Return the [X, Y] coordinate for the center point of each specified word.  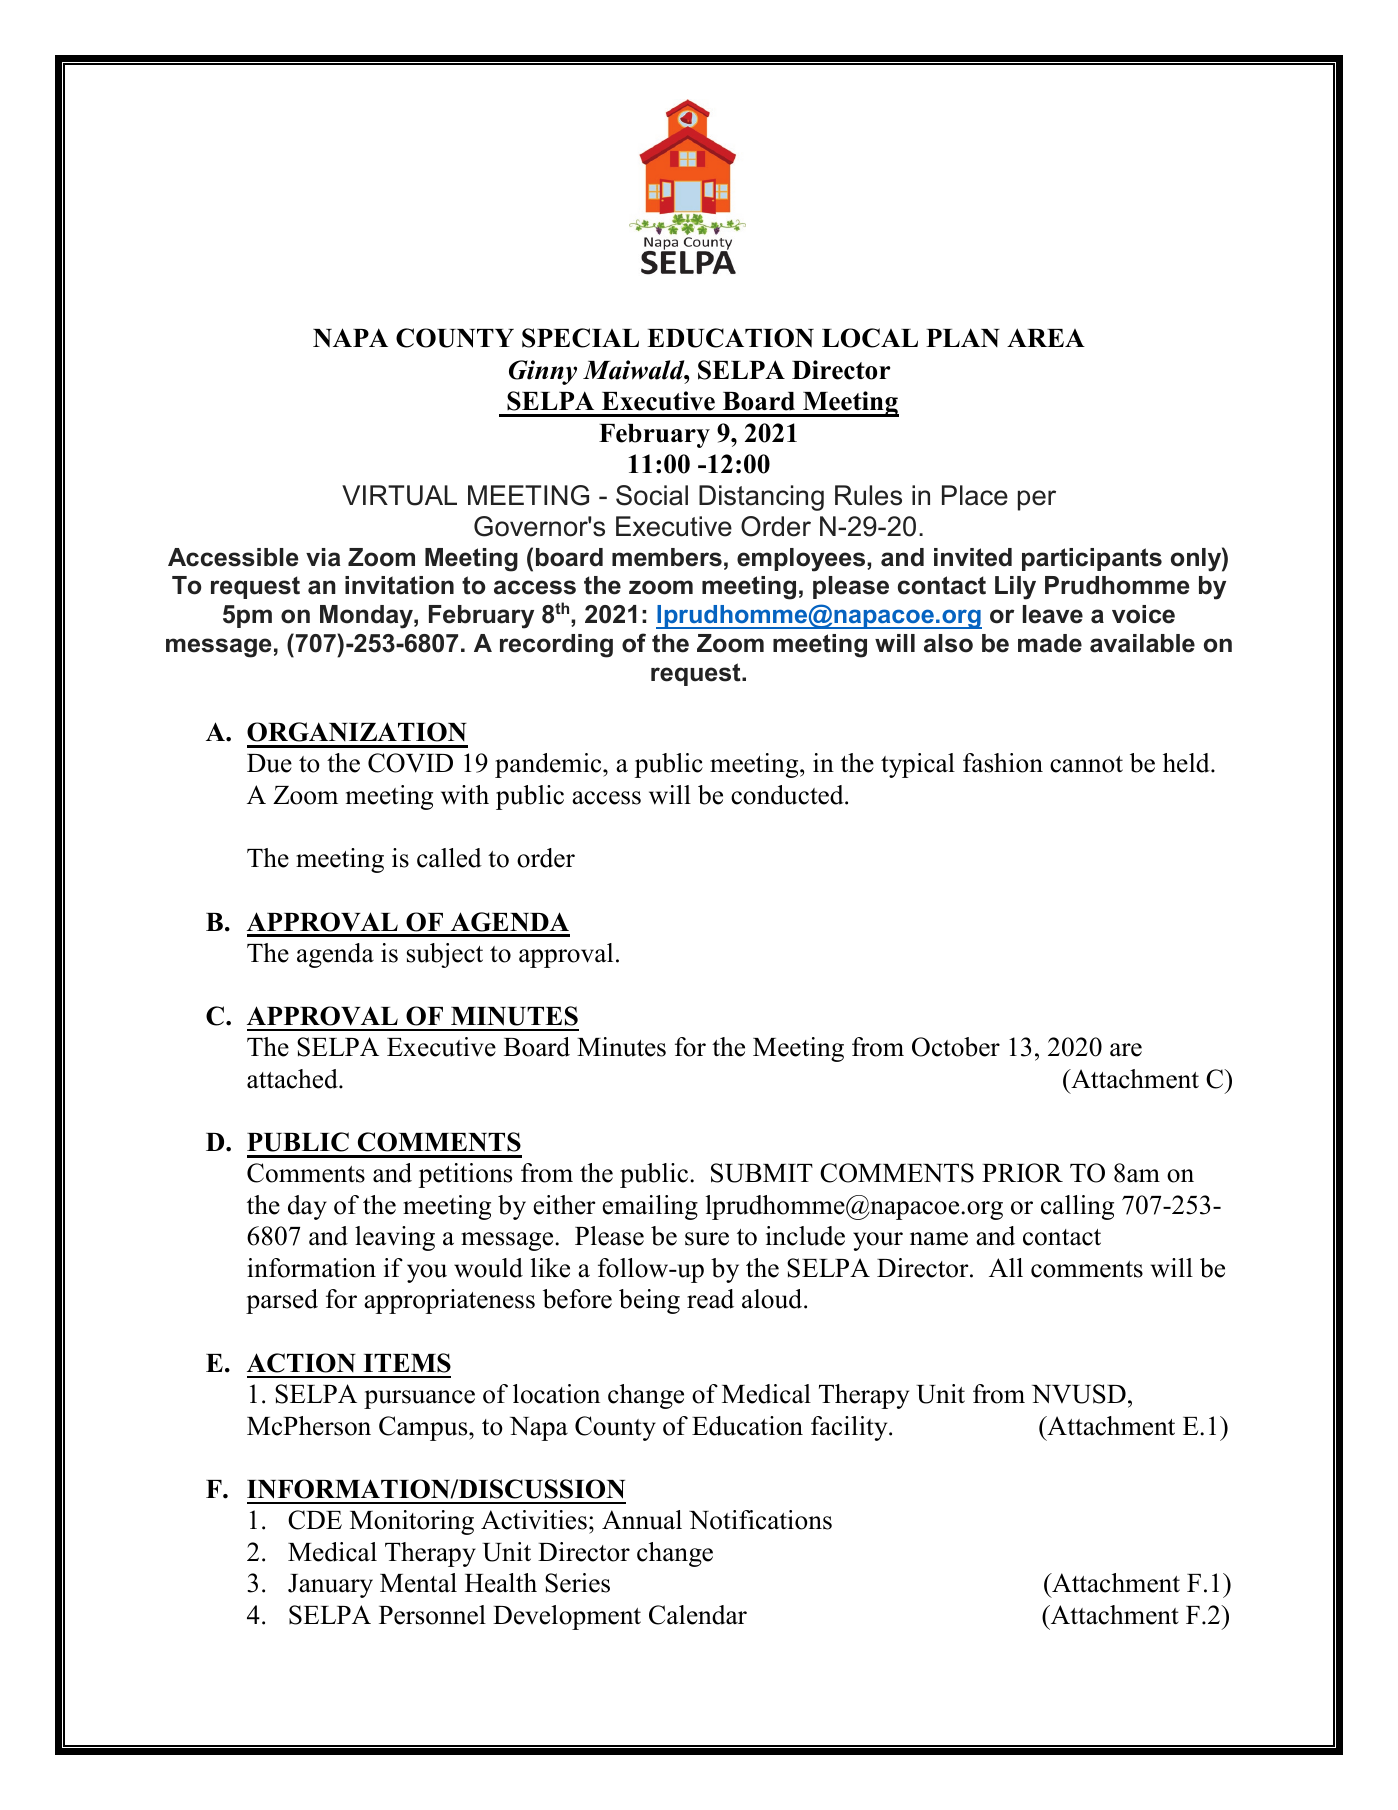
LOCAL [870, 338]
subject [445, 955]
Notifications [760, 1520]
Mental [418, 1583]
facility [850, 1428]
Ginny [543, 372]
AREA [1046, 337]
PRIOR [1022, 1173]
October [956, 1047]
